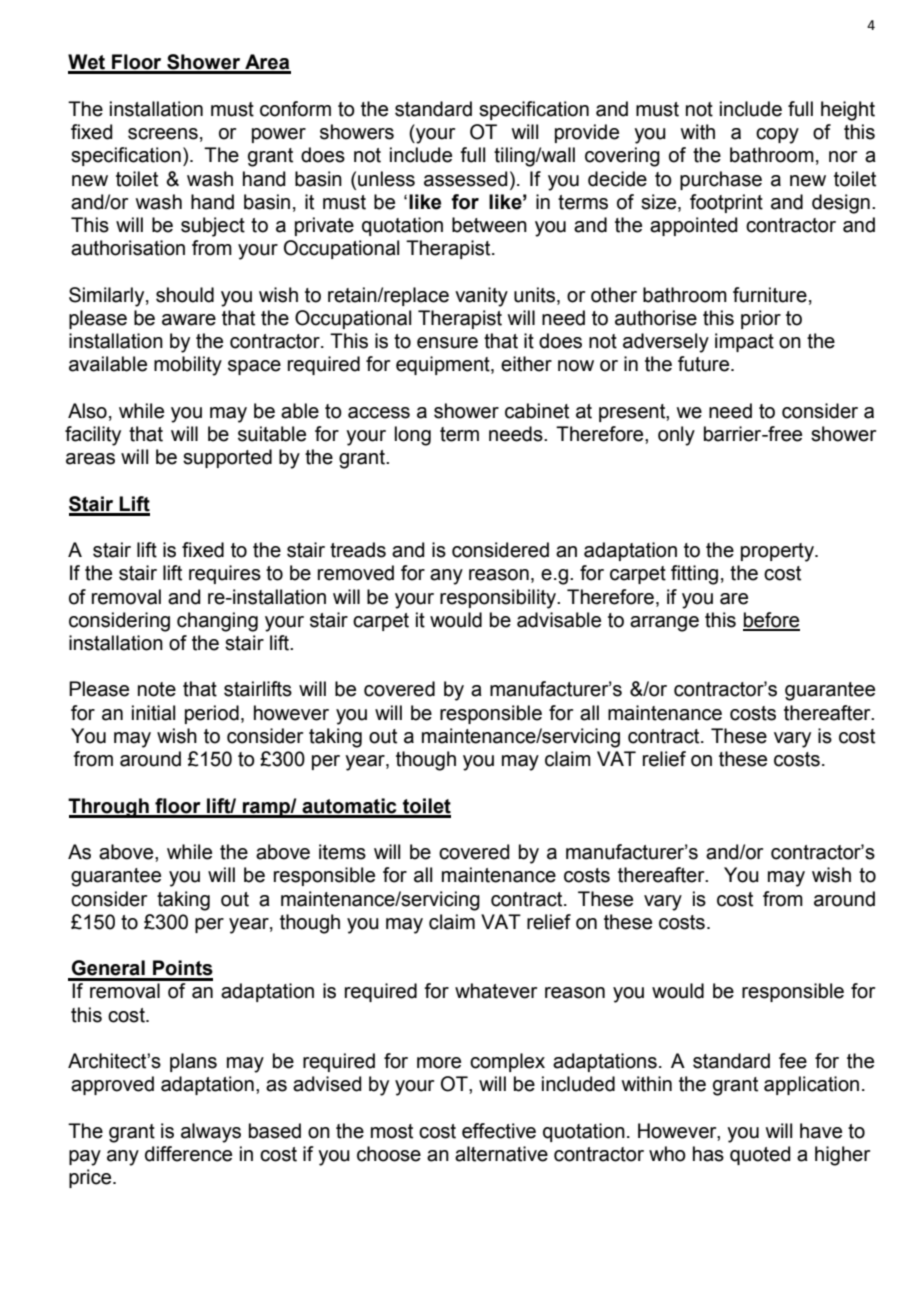 This document has height=1308, width=924. I want to click on Through, so click(109, 808).
